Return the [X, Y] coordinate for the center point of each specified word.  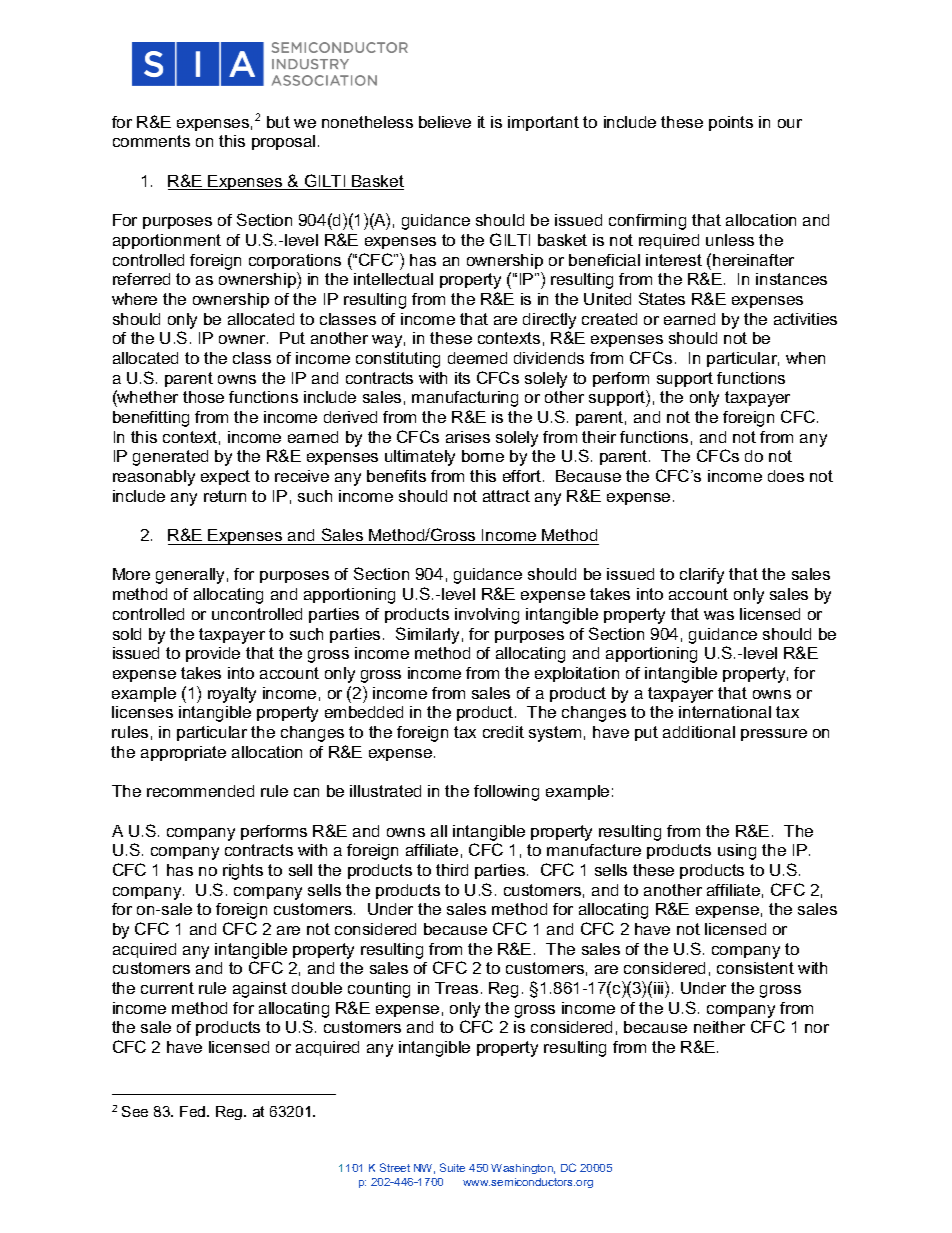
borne [483, 456]
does [786, 476]
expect [225, 477]
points [731, 123]
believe [445, 122]
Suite [452, 1167]
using [737, 852]
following [506, 793]
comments [151, 141]
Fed [194, 1111]
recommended [200, 791]
